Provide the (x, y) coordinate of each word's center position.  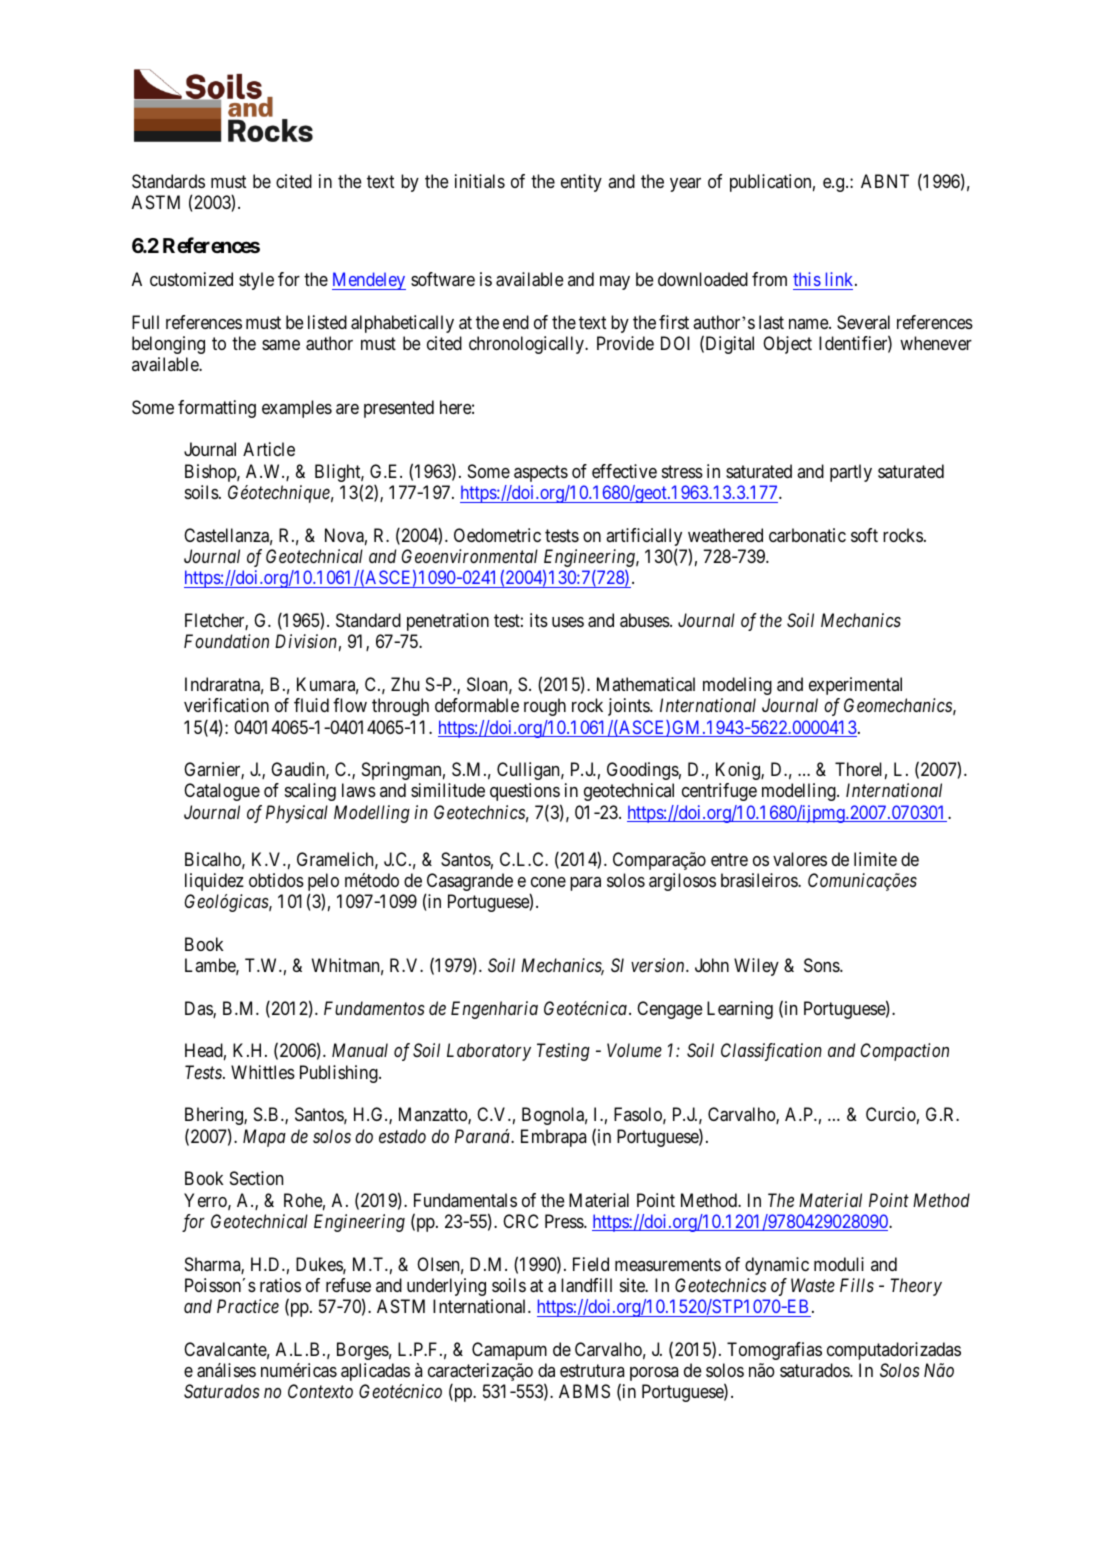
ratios (280, 1285)
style (256, 281)
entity (581, 183)
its (539, 620)
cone (548, 882)
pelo (323, 883)
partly (851, 473)
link (841, 279)
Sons (822, 965)
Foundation (226, 641)
